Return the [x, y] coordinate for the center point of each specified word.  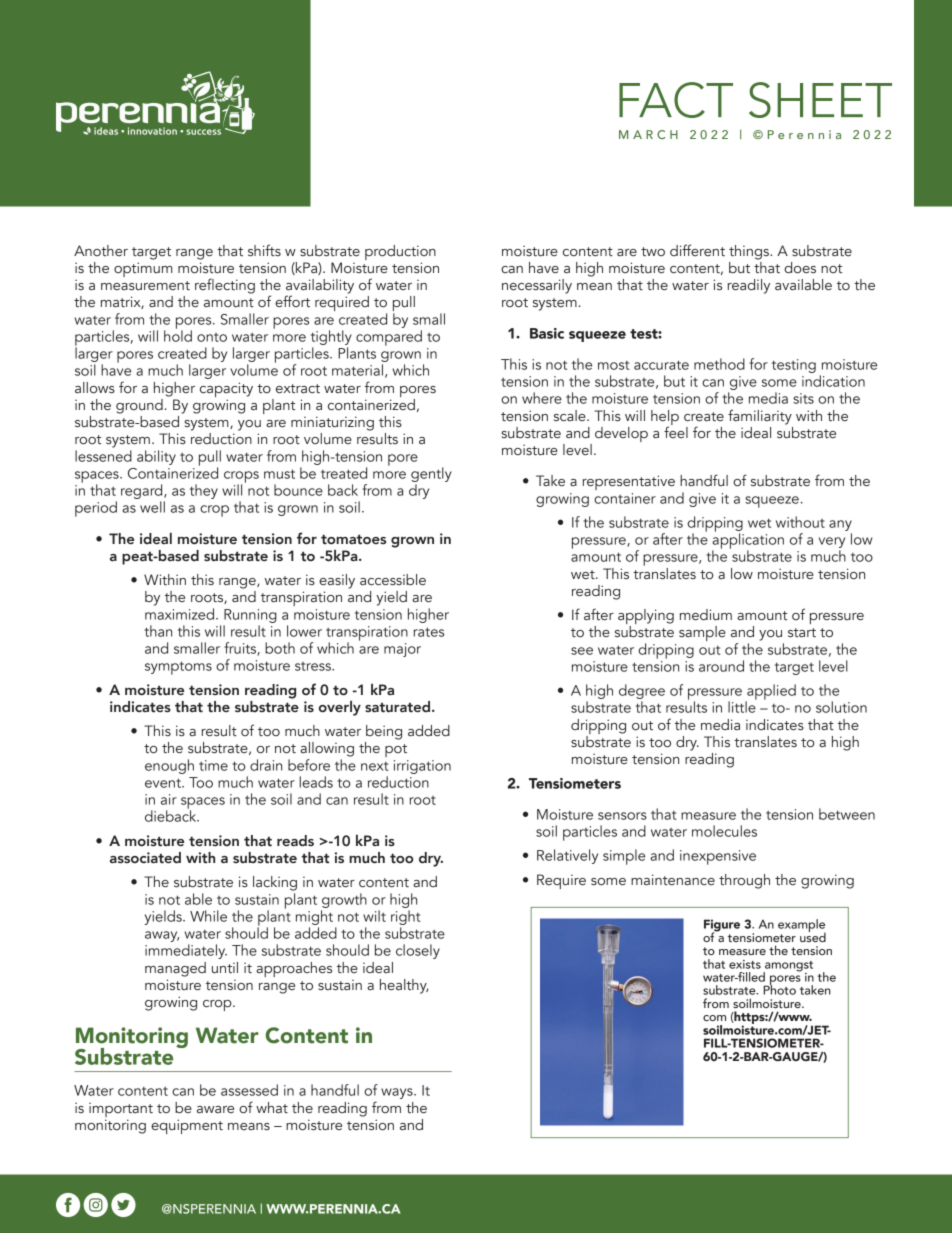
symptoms [178, 668]
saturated [399, 707]
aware [215, 1110]
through [744, 881]
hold [178, 335]
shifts [264, 250]
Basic [547, 333]
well [152, 507]
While [208, 916]
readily [749, 286]
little [742, 706]
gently [431, 474]
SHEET [820, 100]
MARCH [648, 134]
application [748, 541]
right [405, 917]
